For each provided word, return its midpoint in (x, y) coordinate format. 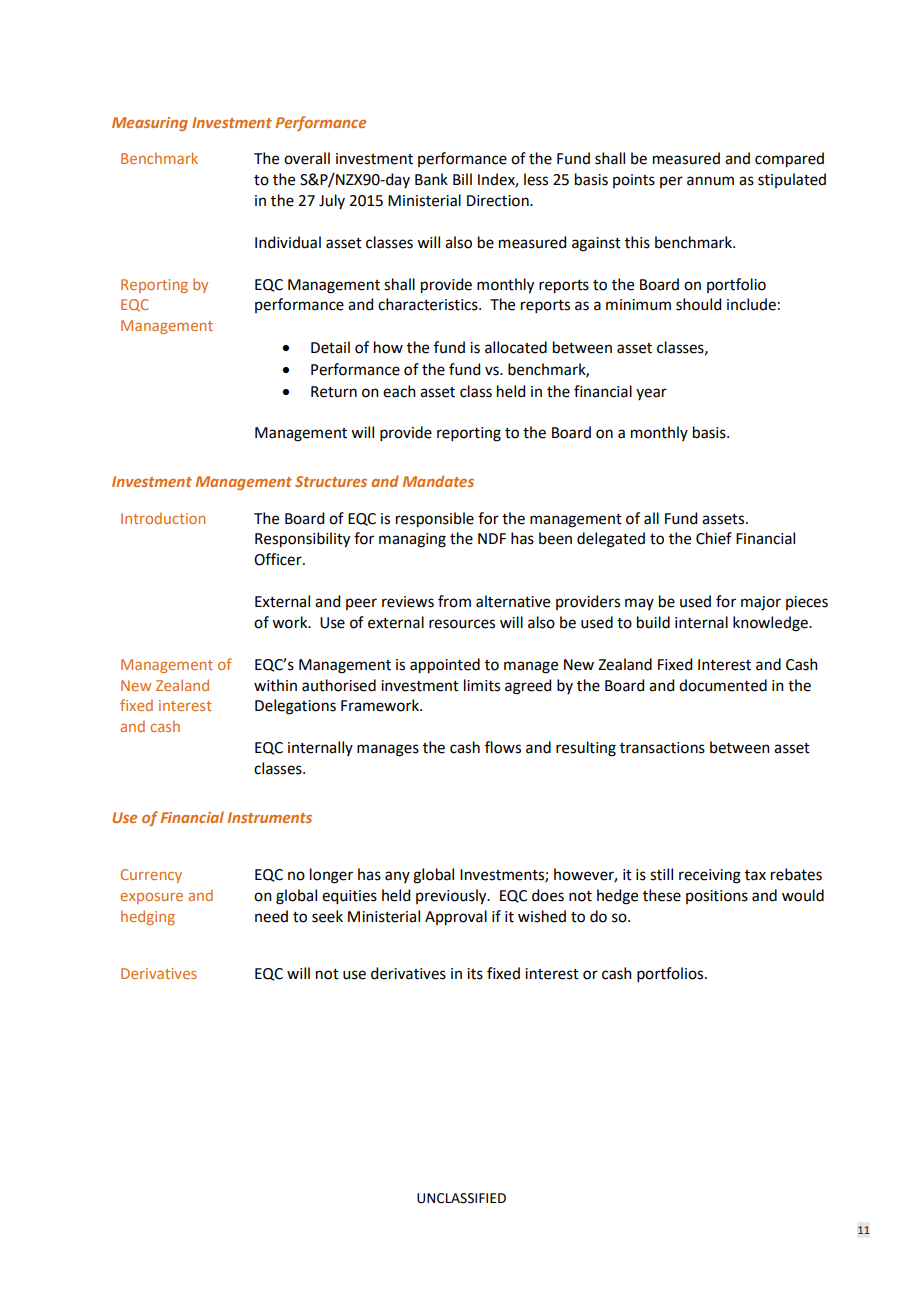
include (751, 304)
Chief (714, 538)
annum (710, 181)
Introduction (163, 518)
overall (307, 158)
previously (452, 897)
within (275, 685)
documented (723, 685)
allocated (516, 347)
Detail (330, 347)
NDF (492, 538)
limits (482, 685)
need (271, 916)
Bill (462, 179)
